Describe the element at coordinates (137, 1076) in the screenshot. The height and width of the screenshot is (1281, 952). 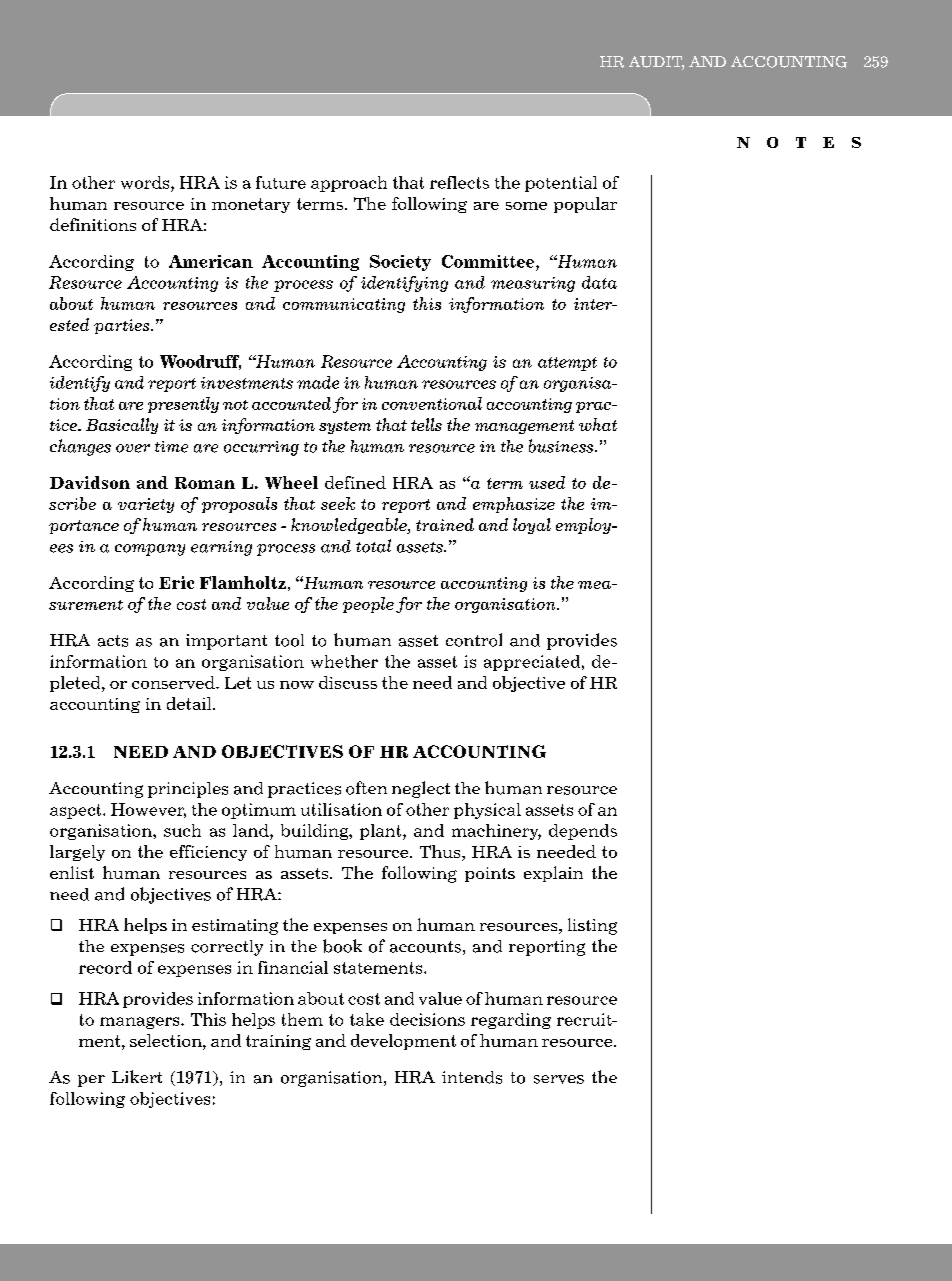
I see `Likert` at that location.
